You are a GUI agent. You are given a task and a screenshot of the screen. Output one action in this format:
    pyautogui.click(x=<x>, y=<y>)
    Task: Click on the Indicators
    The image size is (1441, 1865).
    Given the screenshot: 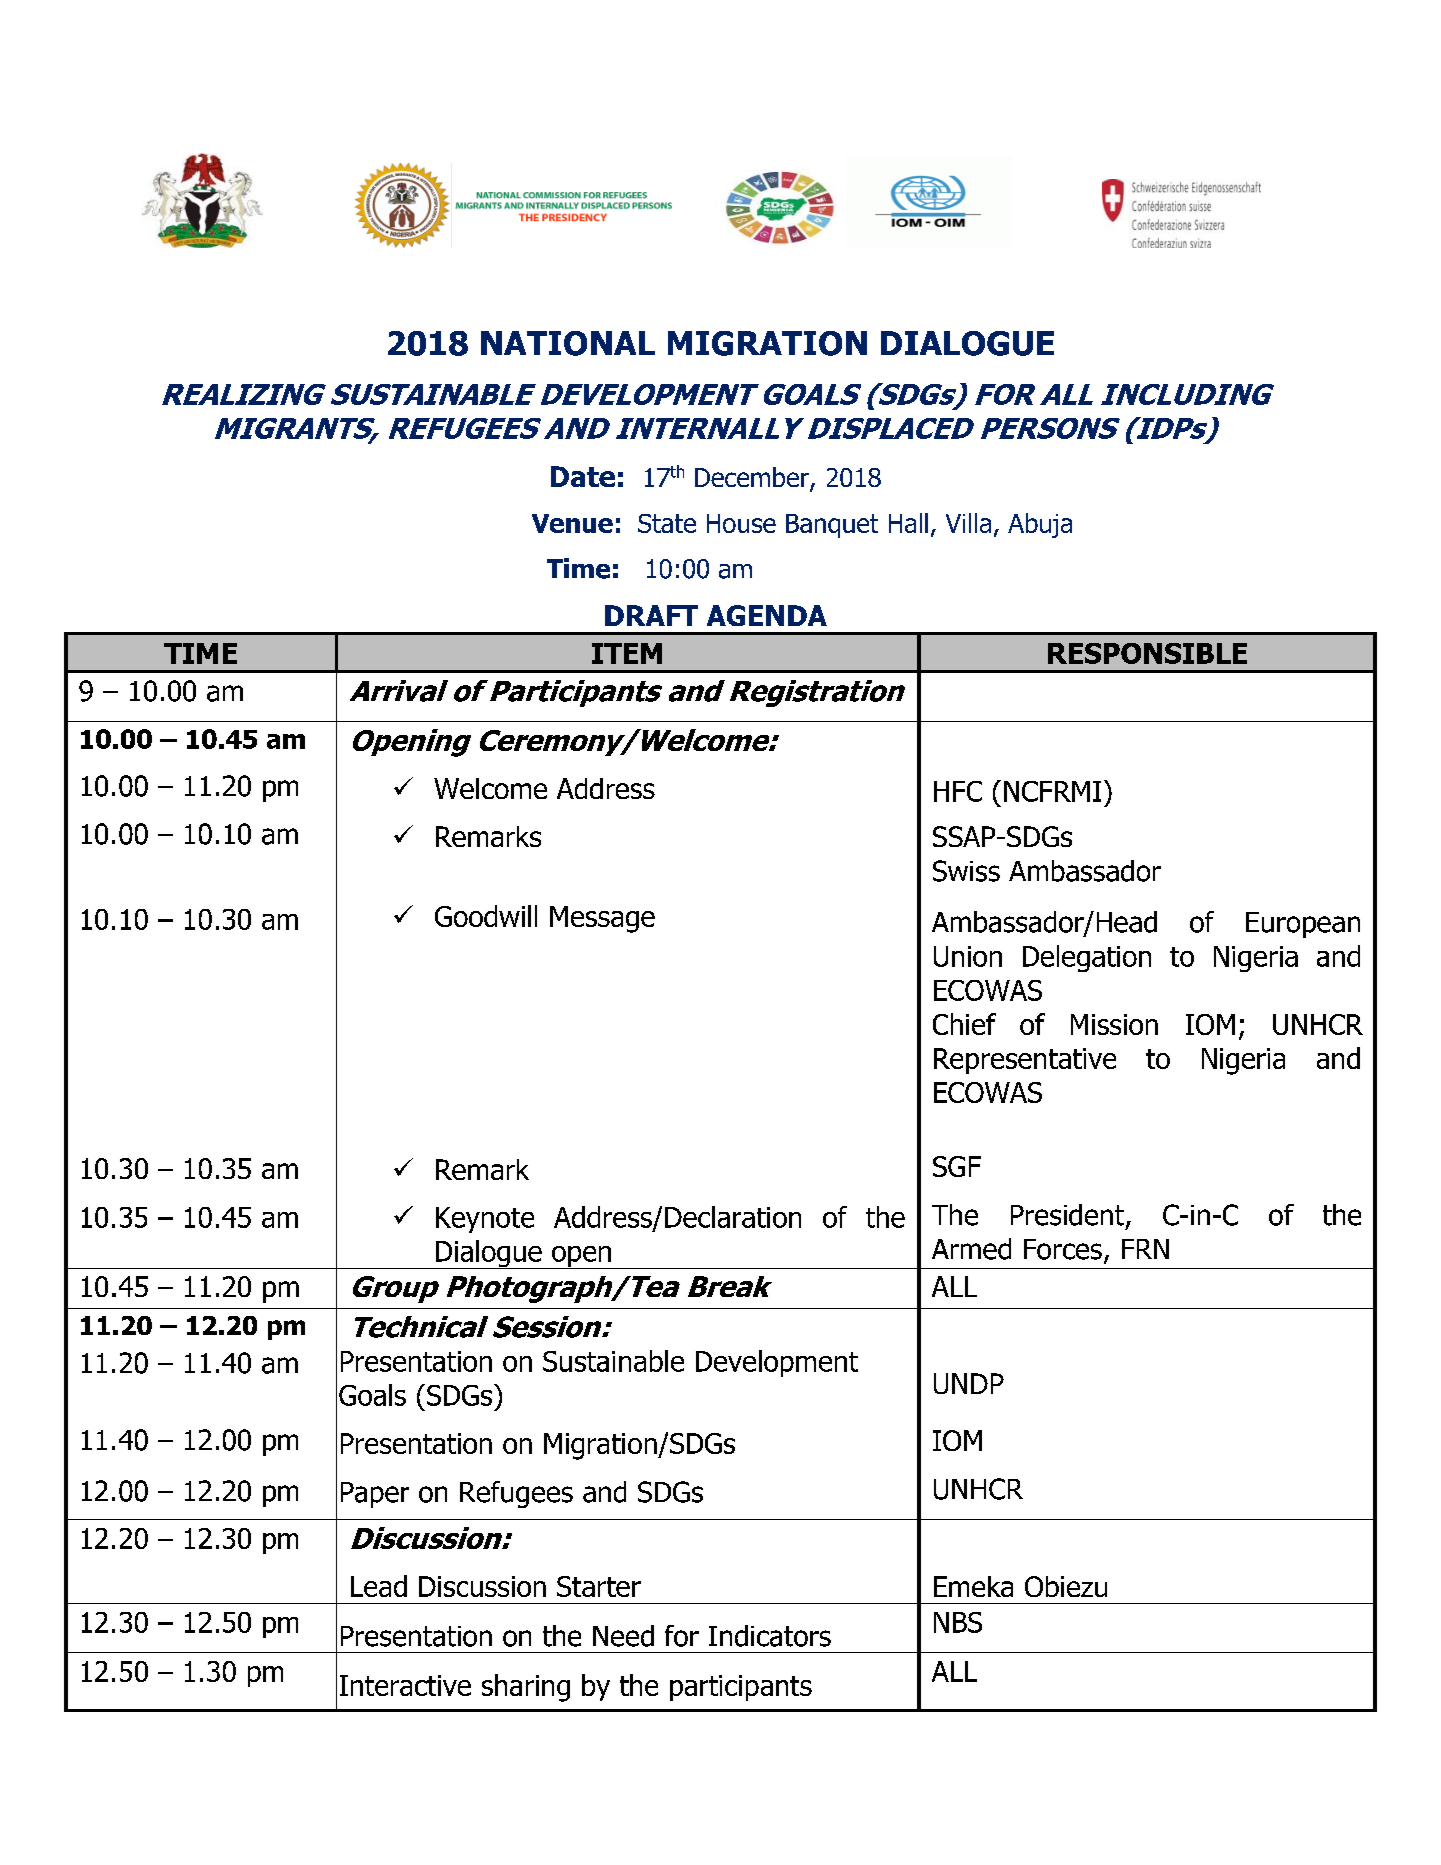 What is the action you would take?
    pyautogui.click(x=770, y=1636)
